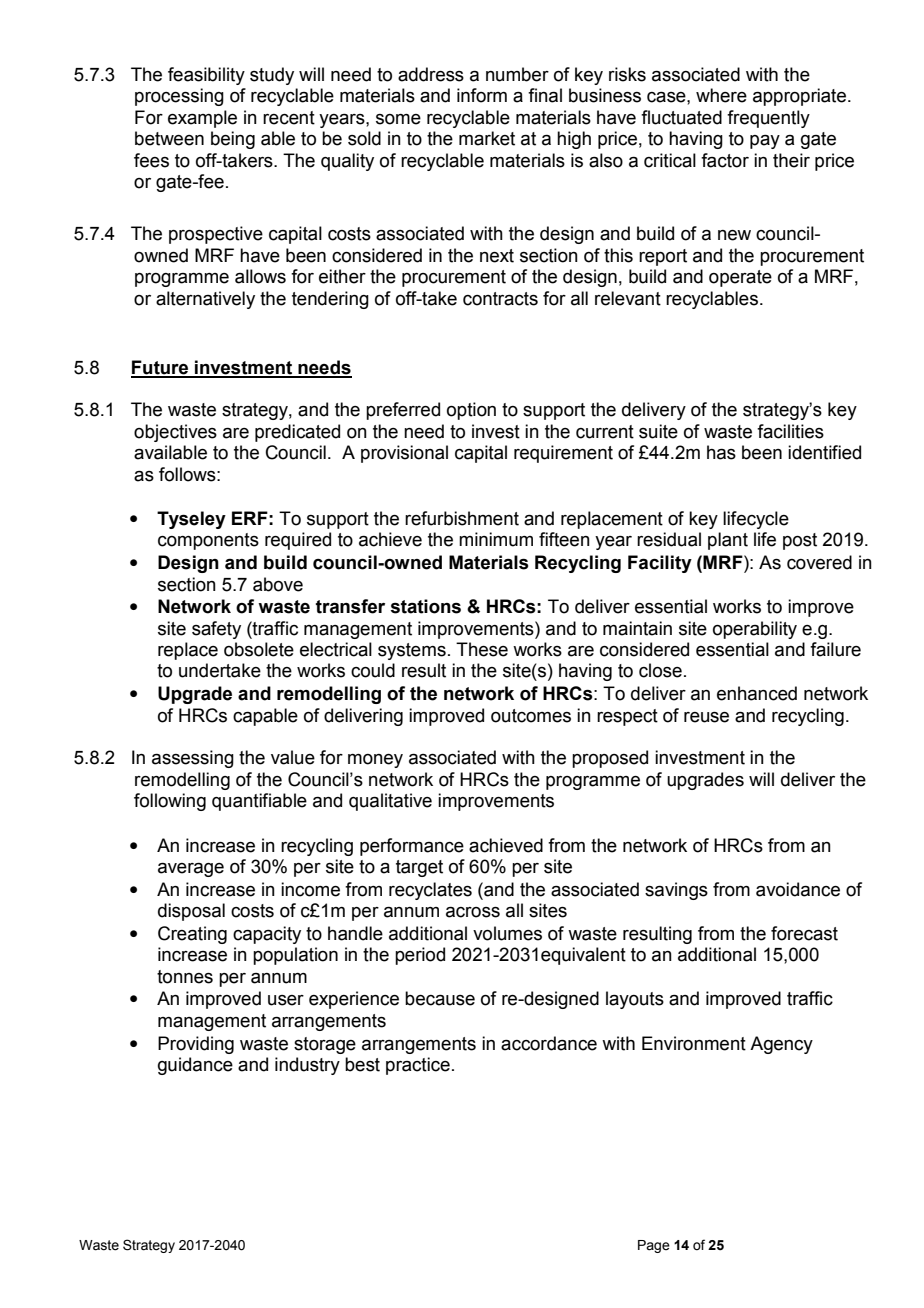  I want to click on forecast, so click(804, 933).
